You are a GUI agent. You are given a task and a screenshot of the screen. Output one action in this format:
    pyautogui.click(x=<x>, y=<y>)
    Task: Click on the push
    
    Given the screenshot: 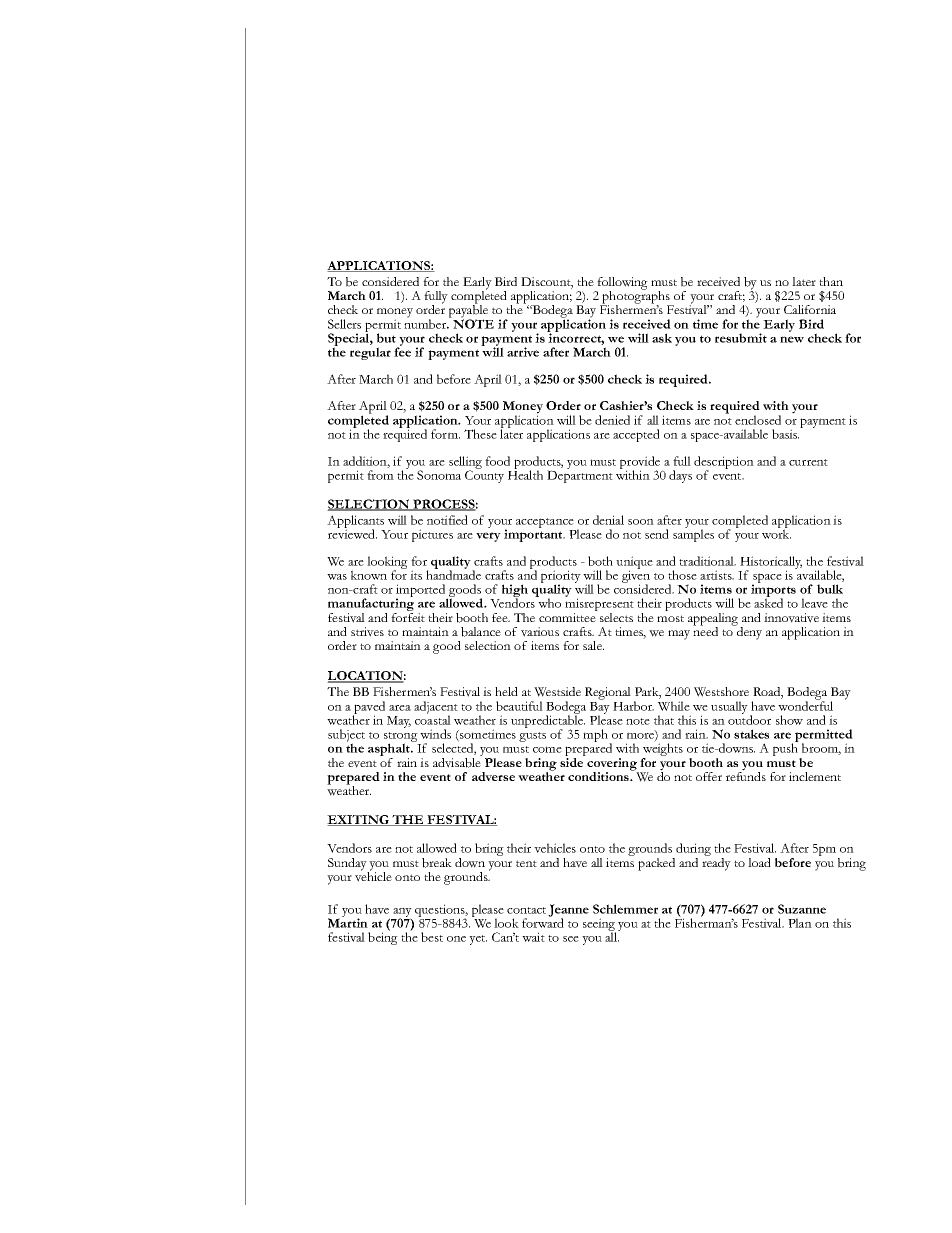 What is the action you would take?
    pyautogui.click(x=787, y=750)
